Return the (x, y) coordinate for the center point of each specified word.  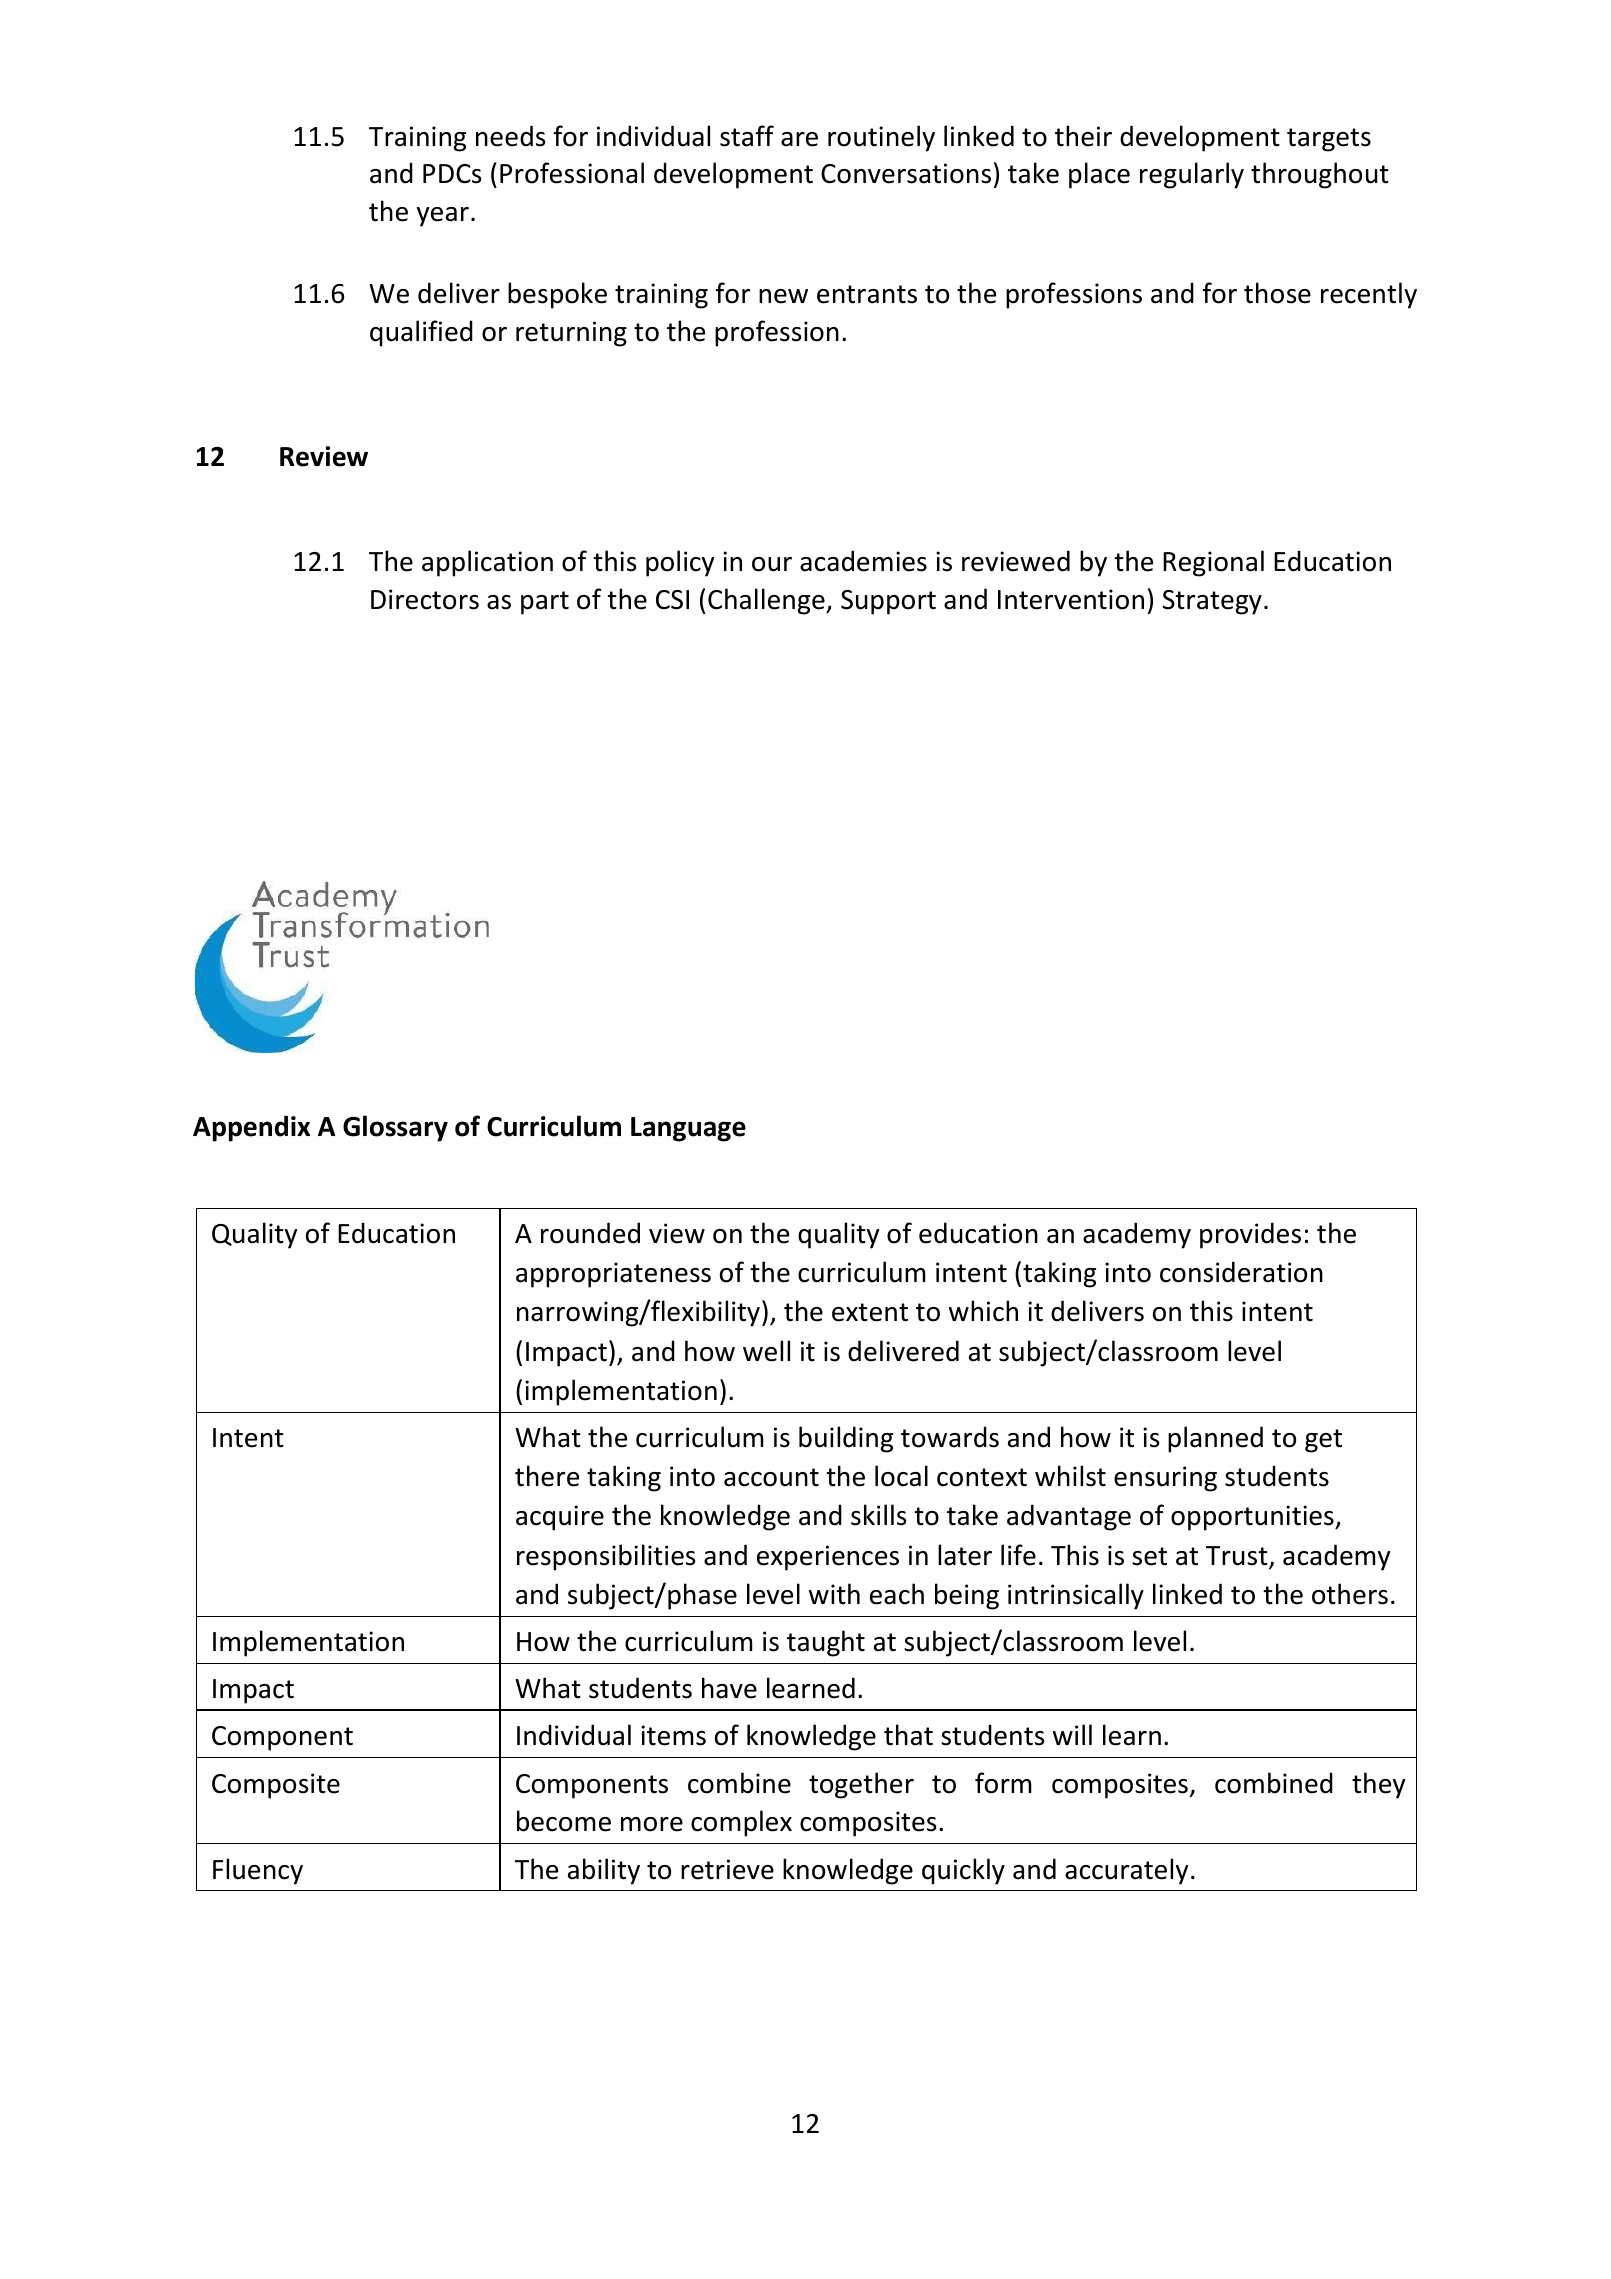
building (846, 1439)
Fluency (258, 1871)
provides (1250, 1235)
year (443, 217)
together (861, 1785)
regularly (1192, 175)
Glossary (395, 1128)
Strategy (1212, 602)
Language (688, 1129)
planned (1215, 1439)
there (547, 1476)
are (799, 139)
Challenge (767, 601)
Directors (425, 599)
